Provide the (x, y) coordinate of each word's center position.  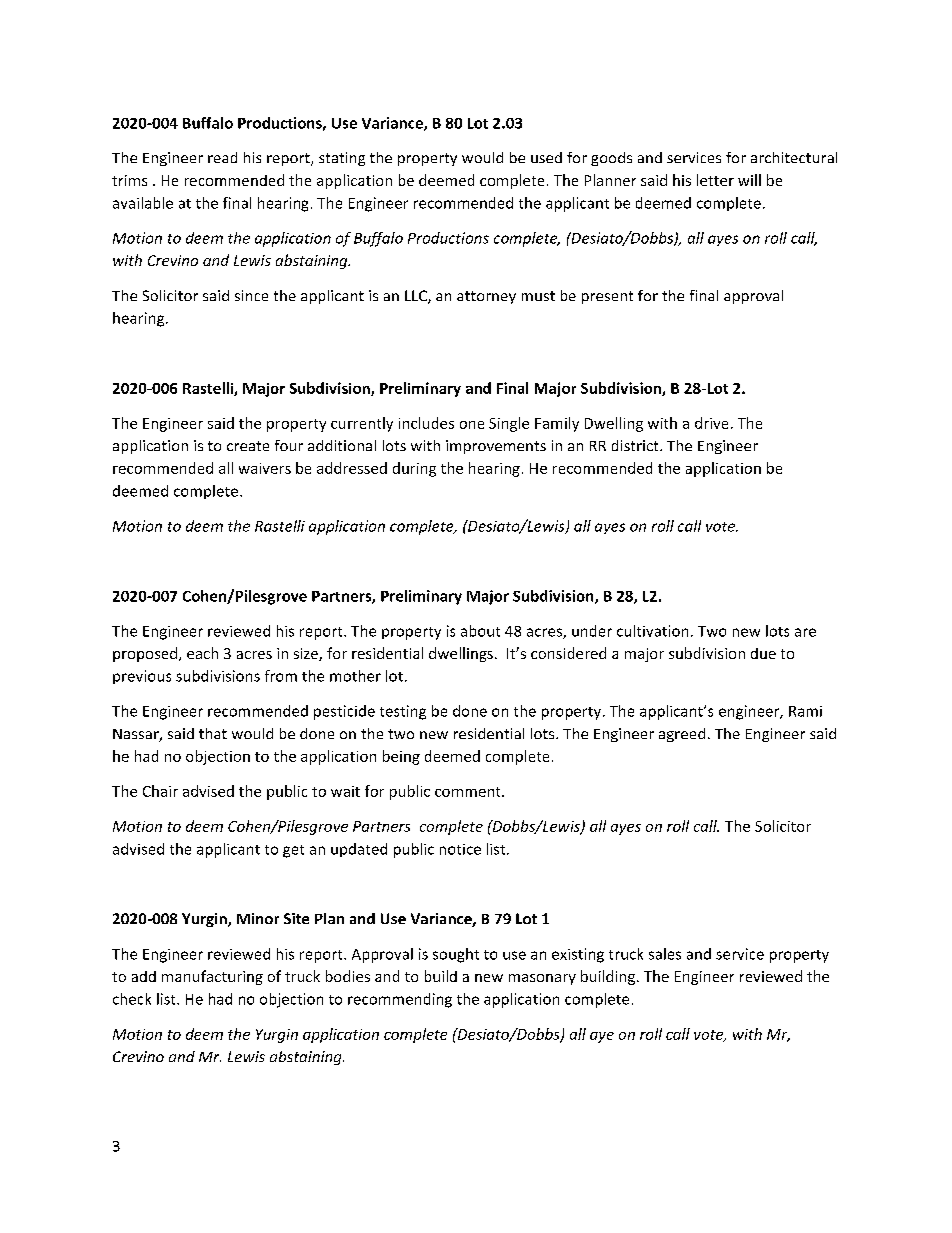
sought (456, 955)
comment (469, 792)
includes (426, 423)
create (248, 446)
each (202, 653)
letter (715, 180)
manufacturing (212, 977)
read (222, 157)
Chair (160, 791)
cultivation (652, 631)
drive (711, 423)
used (546, 157)
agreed (682, 735)
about (480, 631)
